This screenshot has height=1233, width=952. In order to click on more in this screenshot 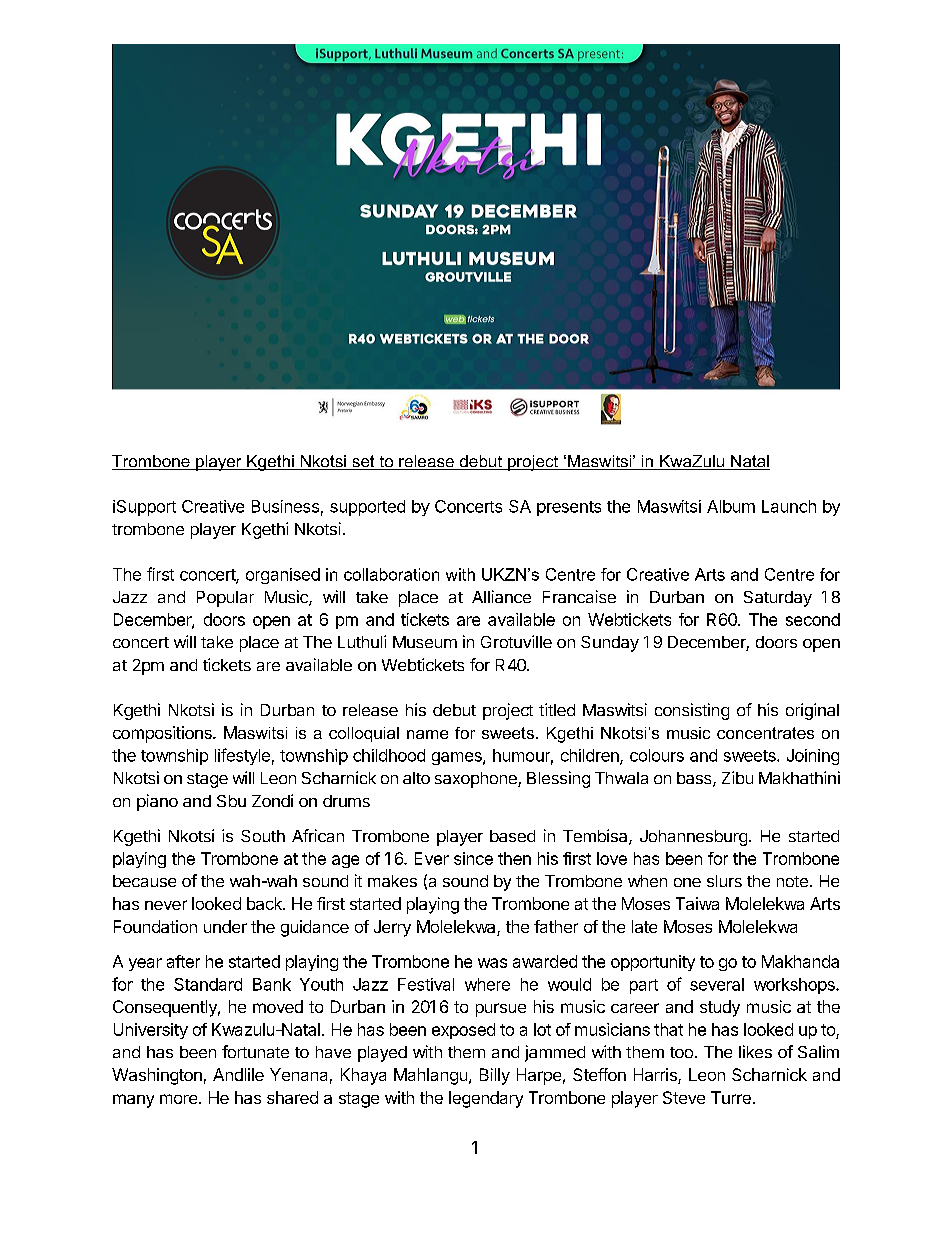, I will do `click(180, 1099)`.
